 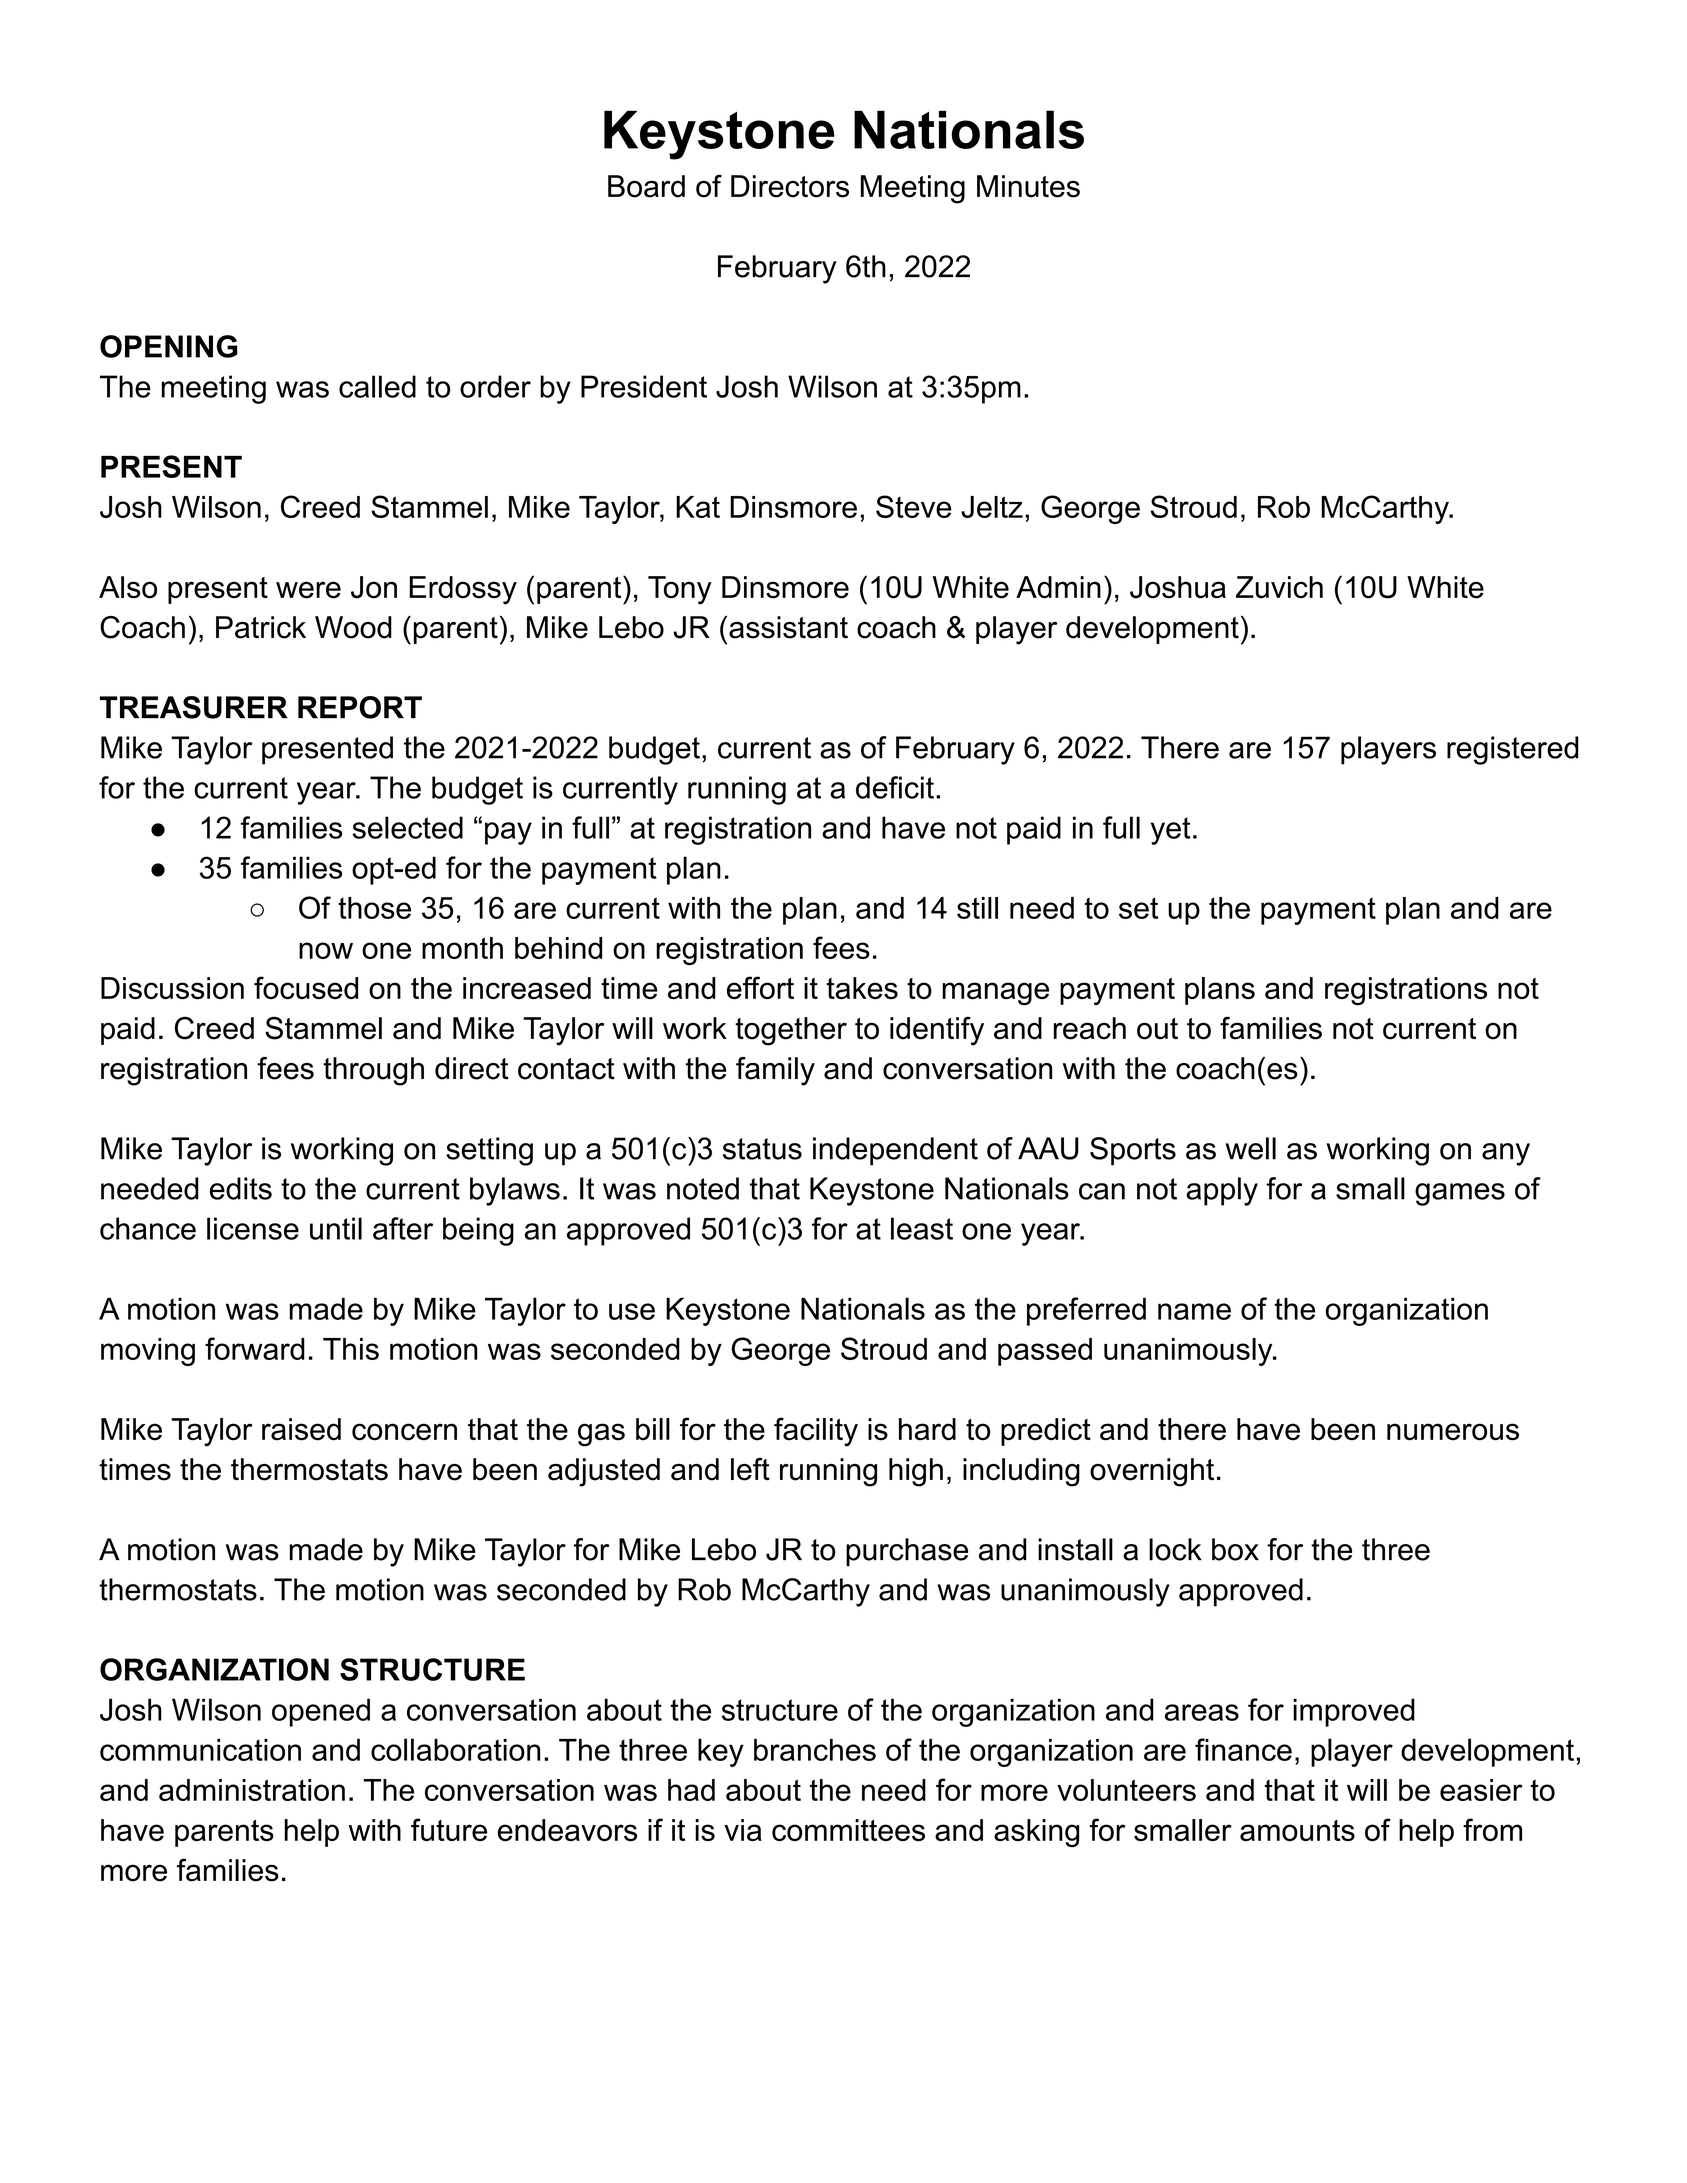 What do you see at coordinates (360, 707) in the screenshot?
I see `REPORT` at bounding box center [360, 707].
